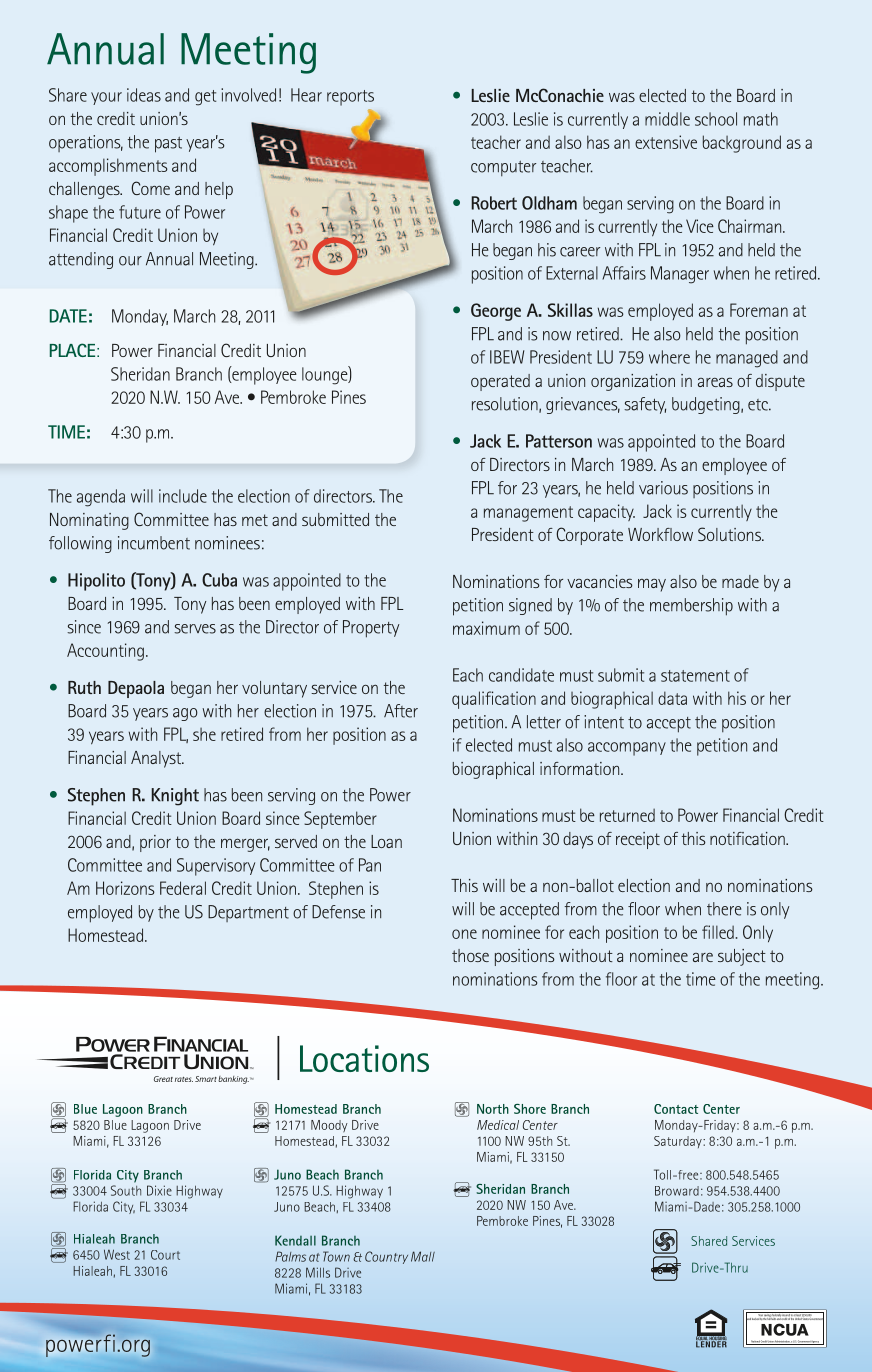 The image size is (872, 1372). Describe the element at coordinates (500, 382) in the page. I see `operated` at that location.
